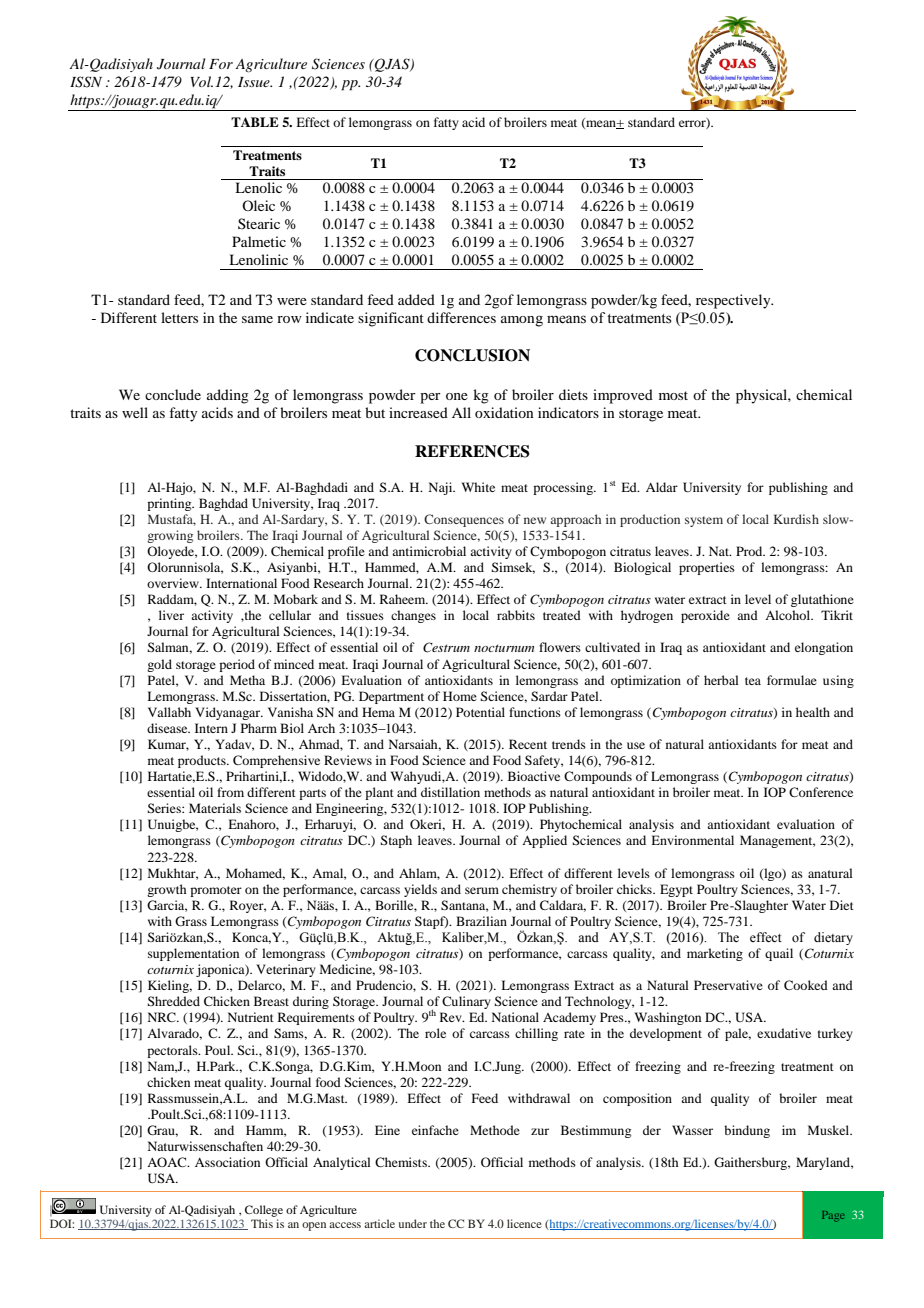 This document has height=1308, width=924. Describe the element at coordinates (255, 122) in the document. I see `TABLE` at that location.
